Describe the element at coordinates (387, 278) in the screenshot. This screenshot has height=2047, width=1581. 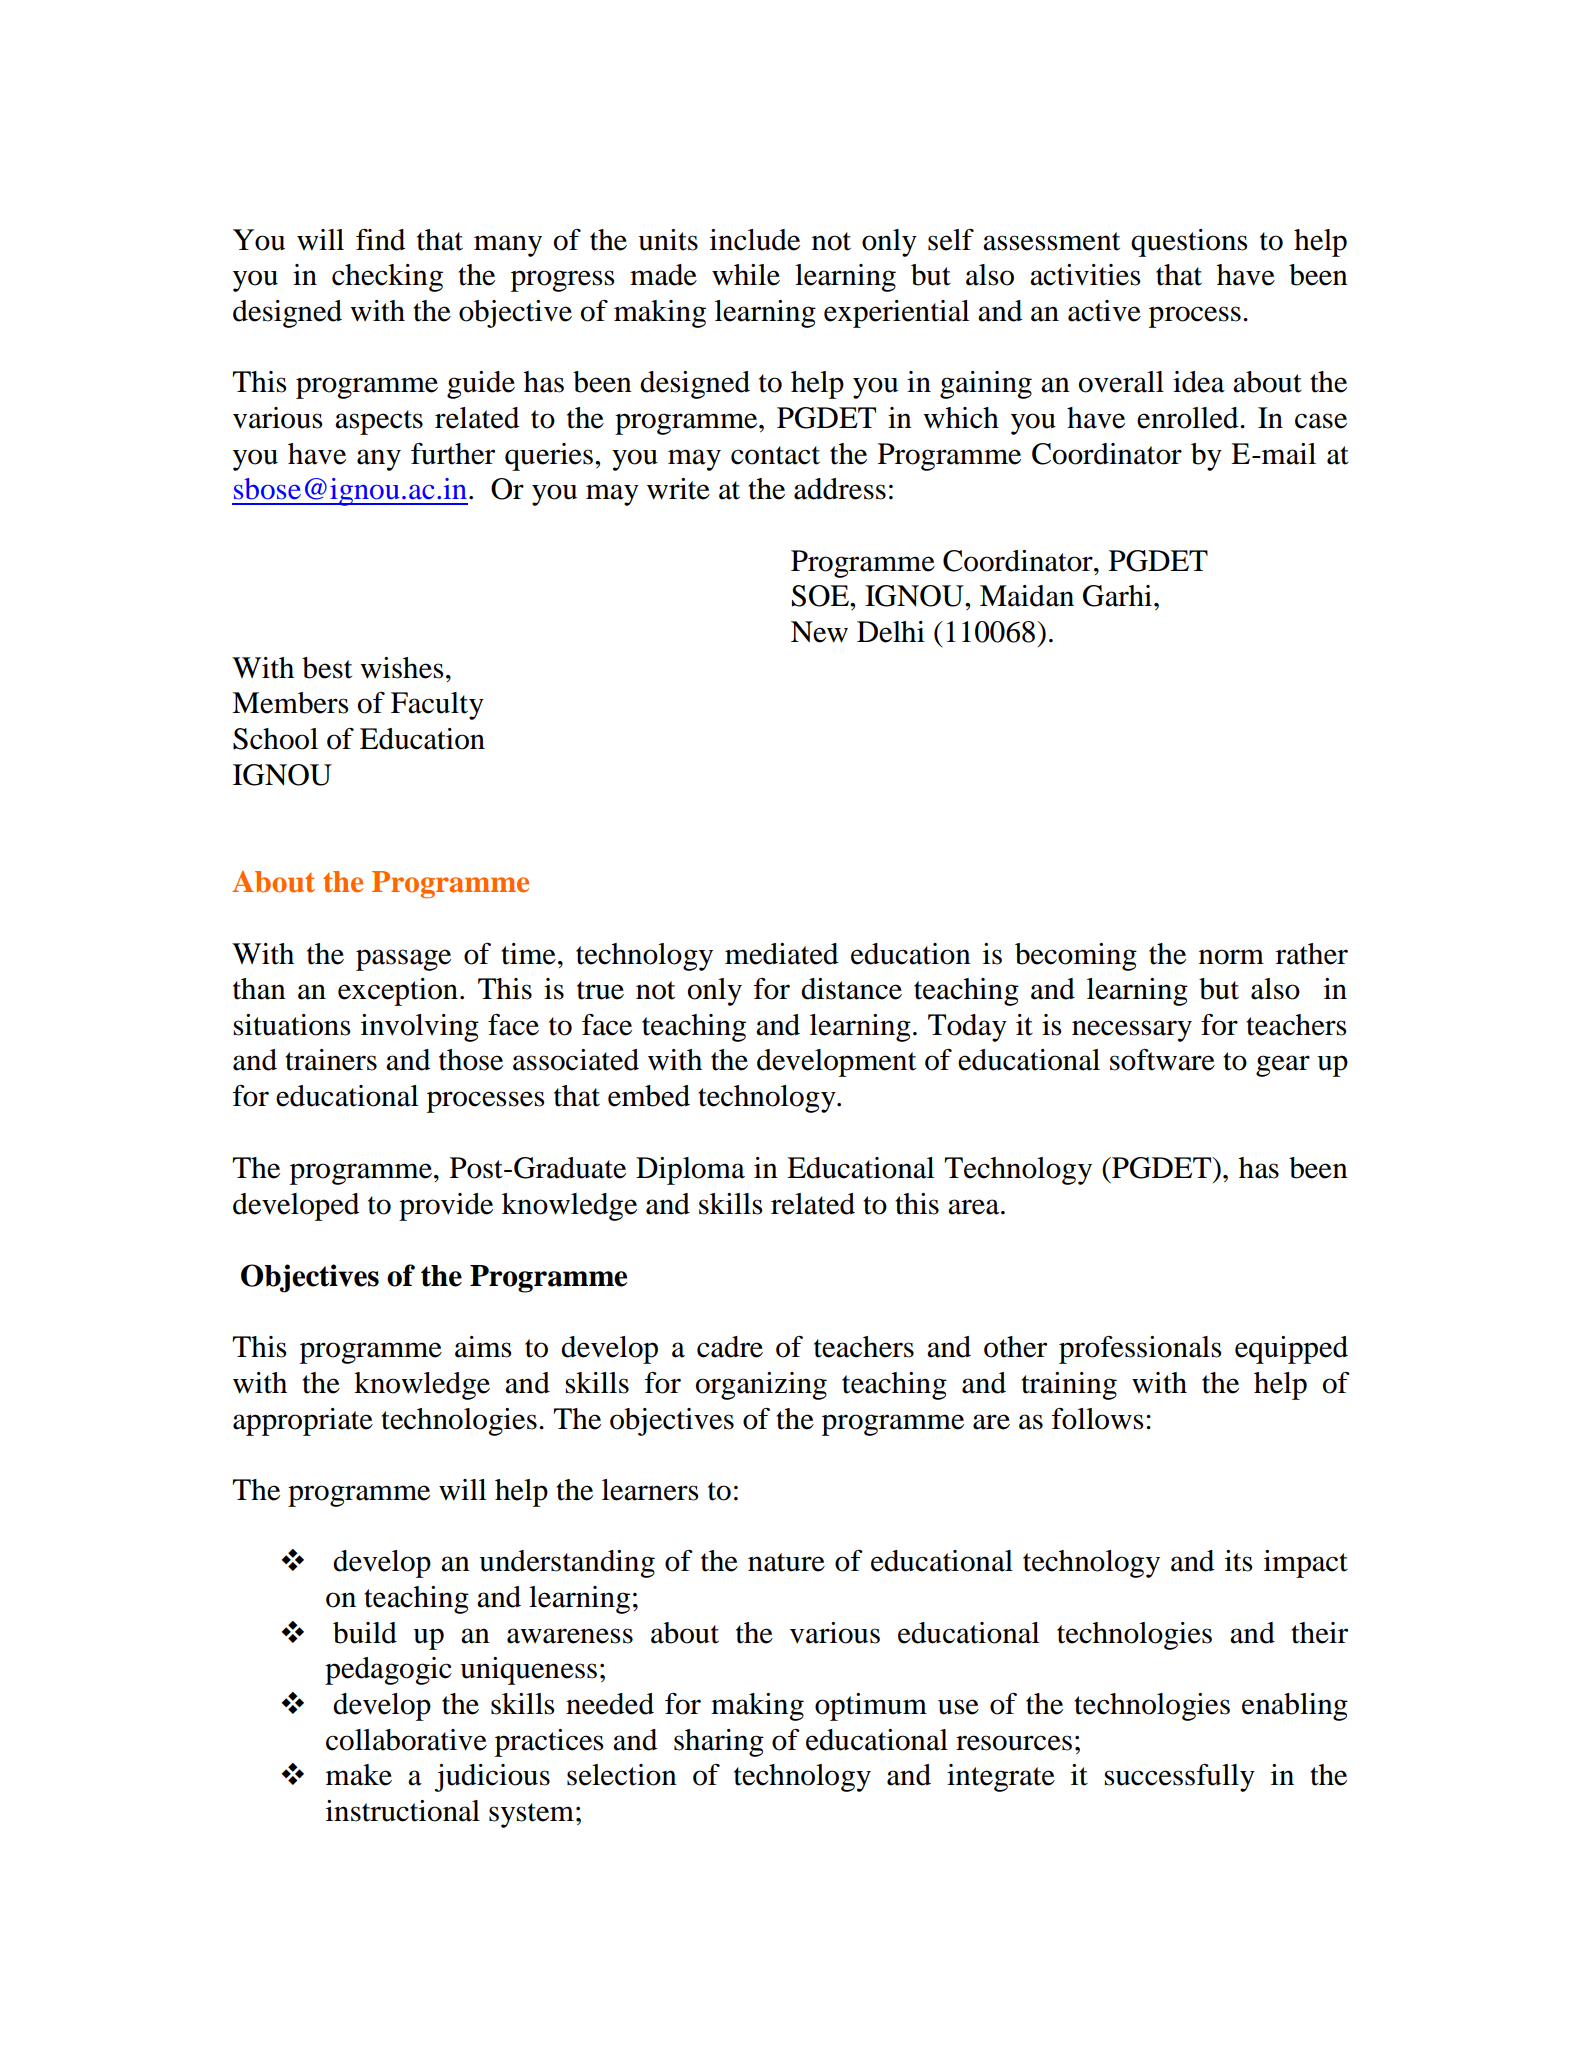
I see `checking` at that location.
